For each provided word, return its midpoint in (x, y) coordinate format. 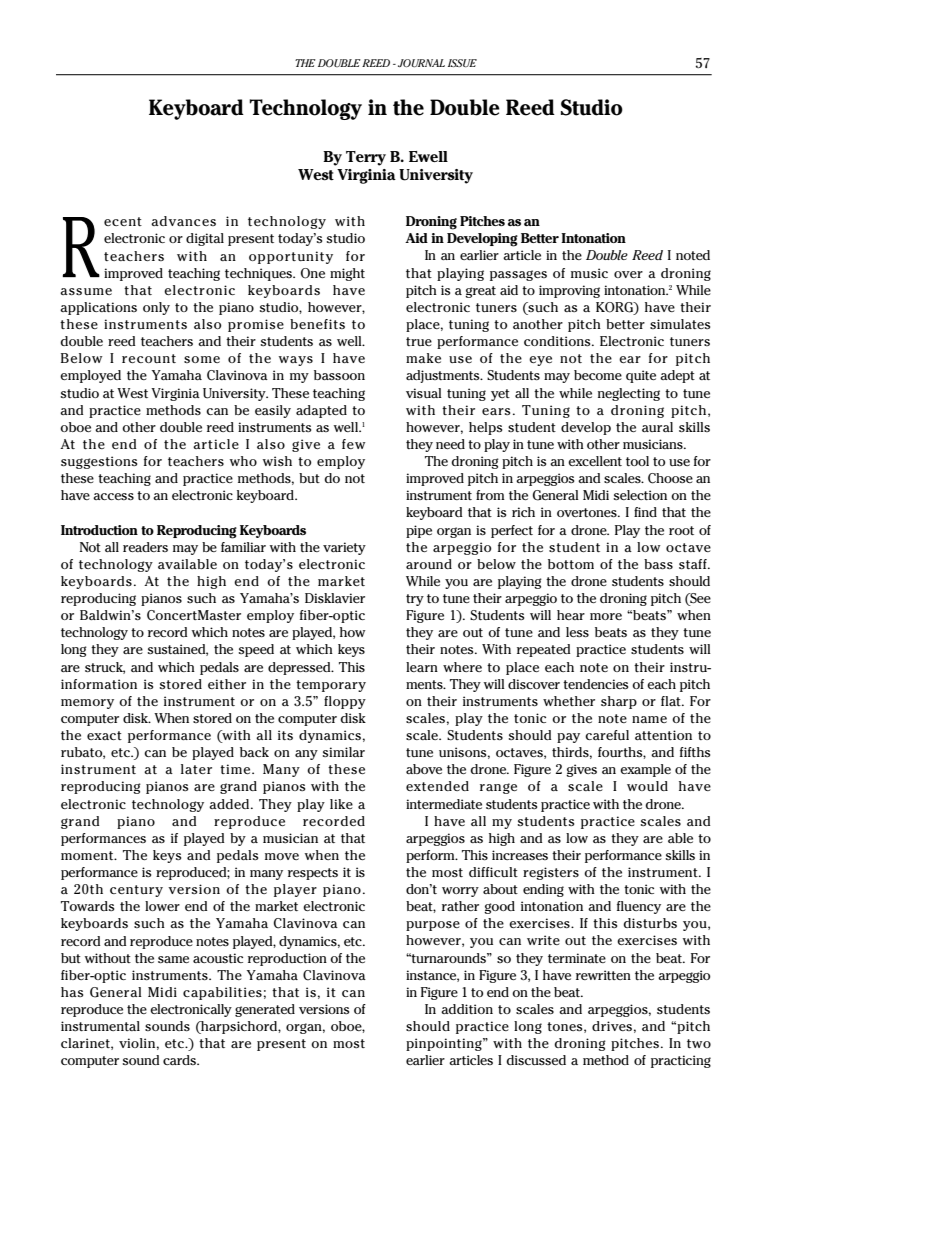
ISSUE (462, 63)
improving (569, 291)
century (136, 891)
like (341, 804)
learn (422, 667)
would (647, 786)
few (354, 444)
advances (183, 221)
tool (637, 461)
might (347, 274)
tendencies (595, 684)
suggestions (99, 462)
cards (180, 1060)
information (99, 684)
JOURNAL (421, 63)
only (156, 308)
